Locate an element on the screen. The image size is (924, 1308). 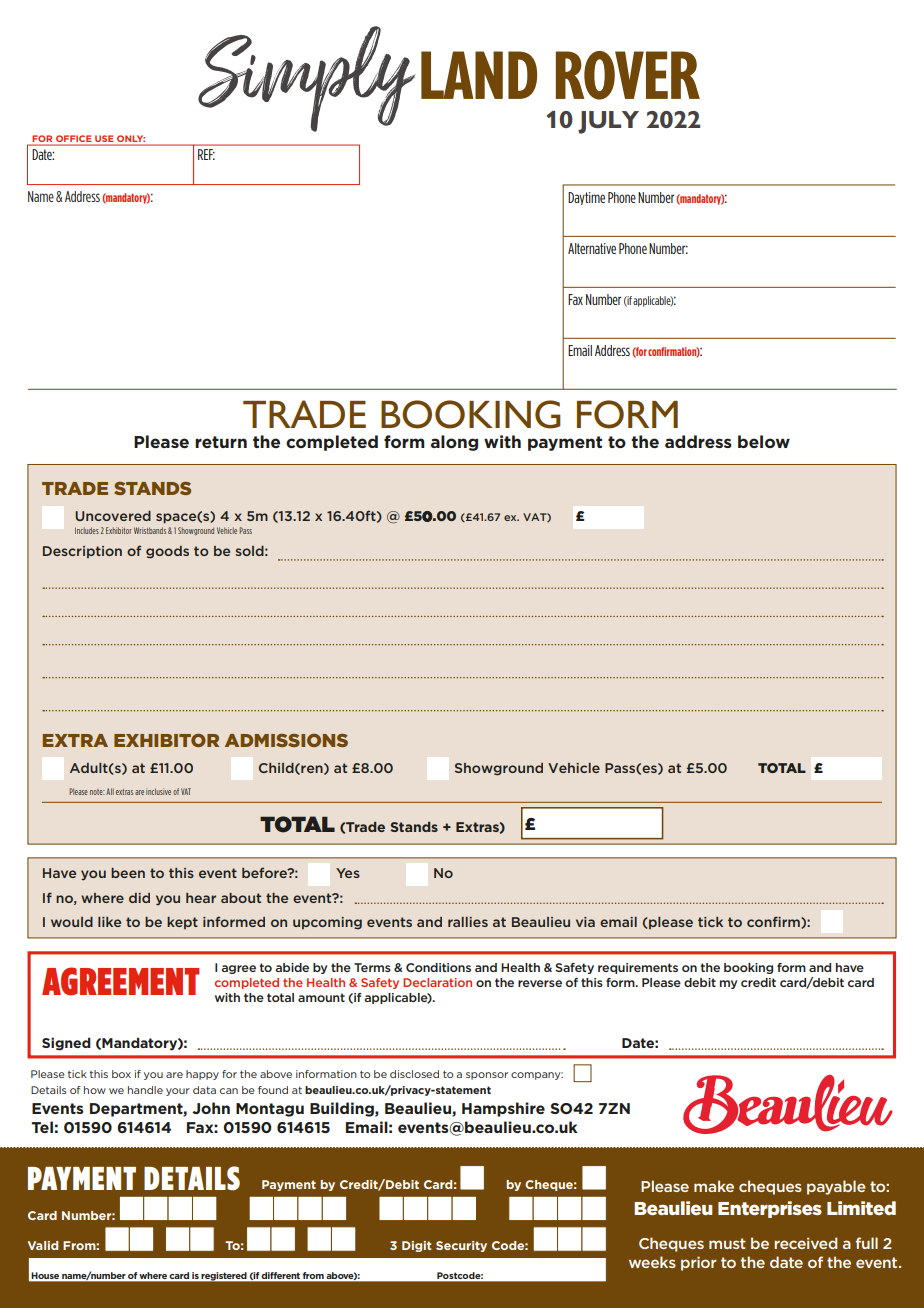
ROVER is located at coordinates (628, 75).
